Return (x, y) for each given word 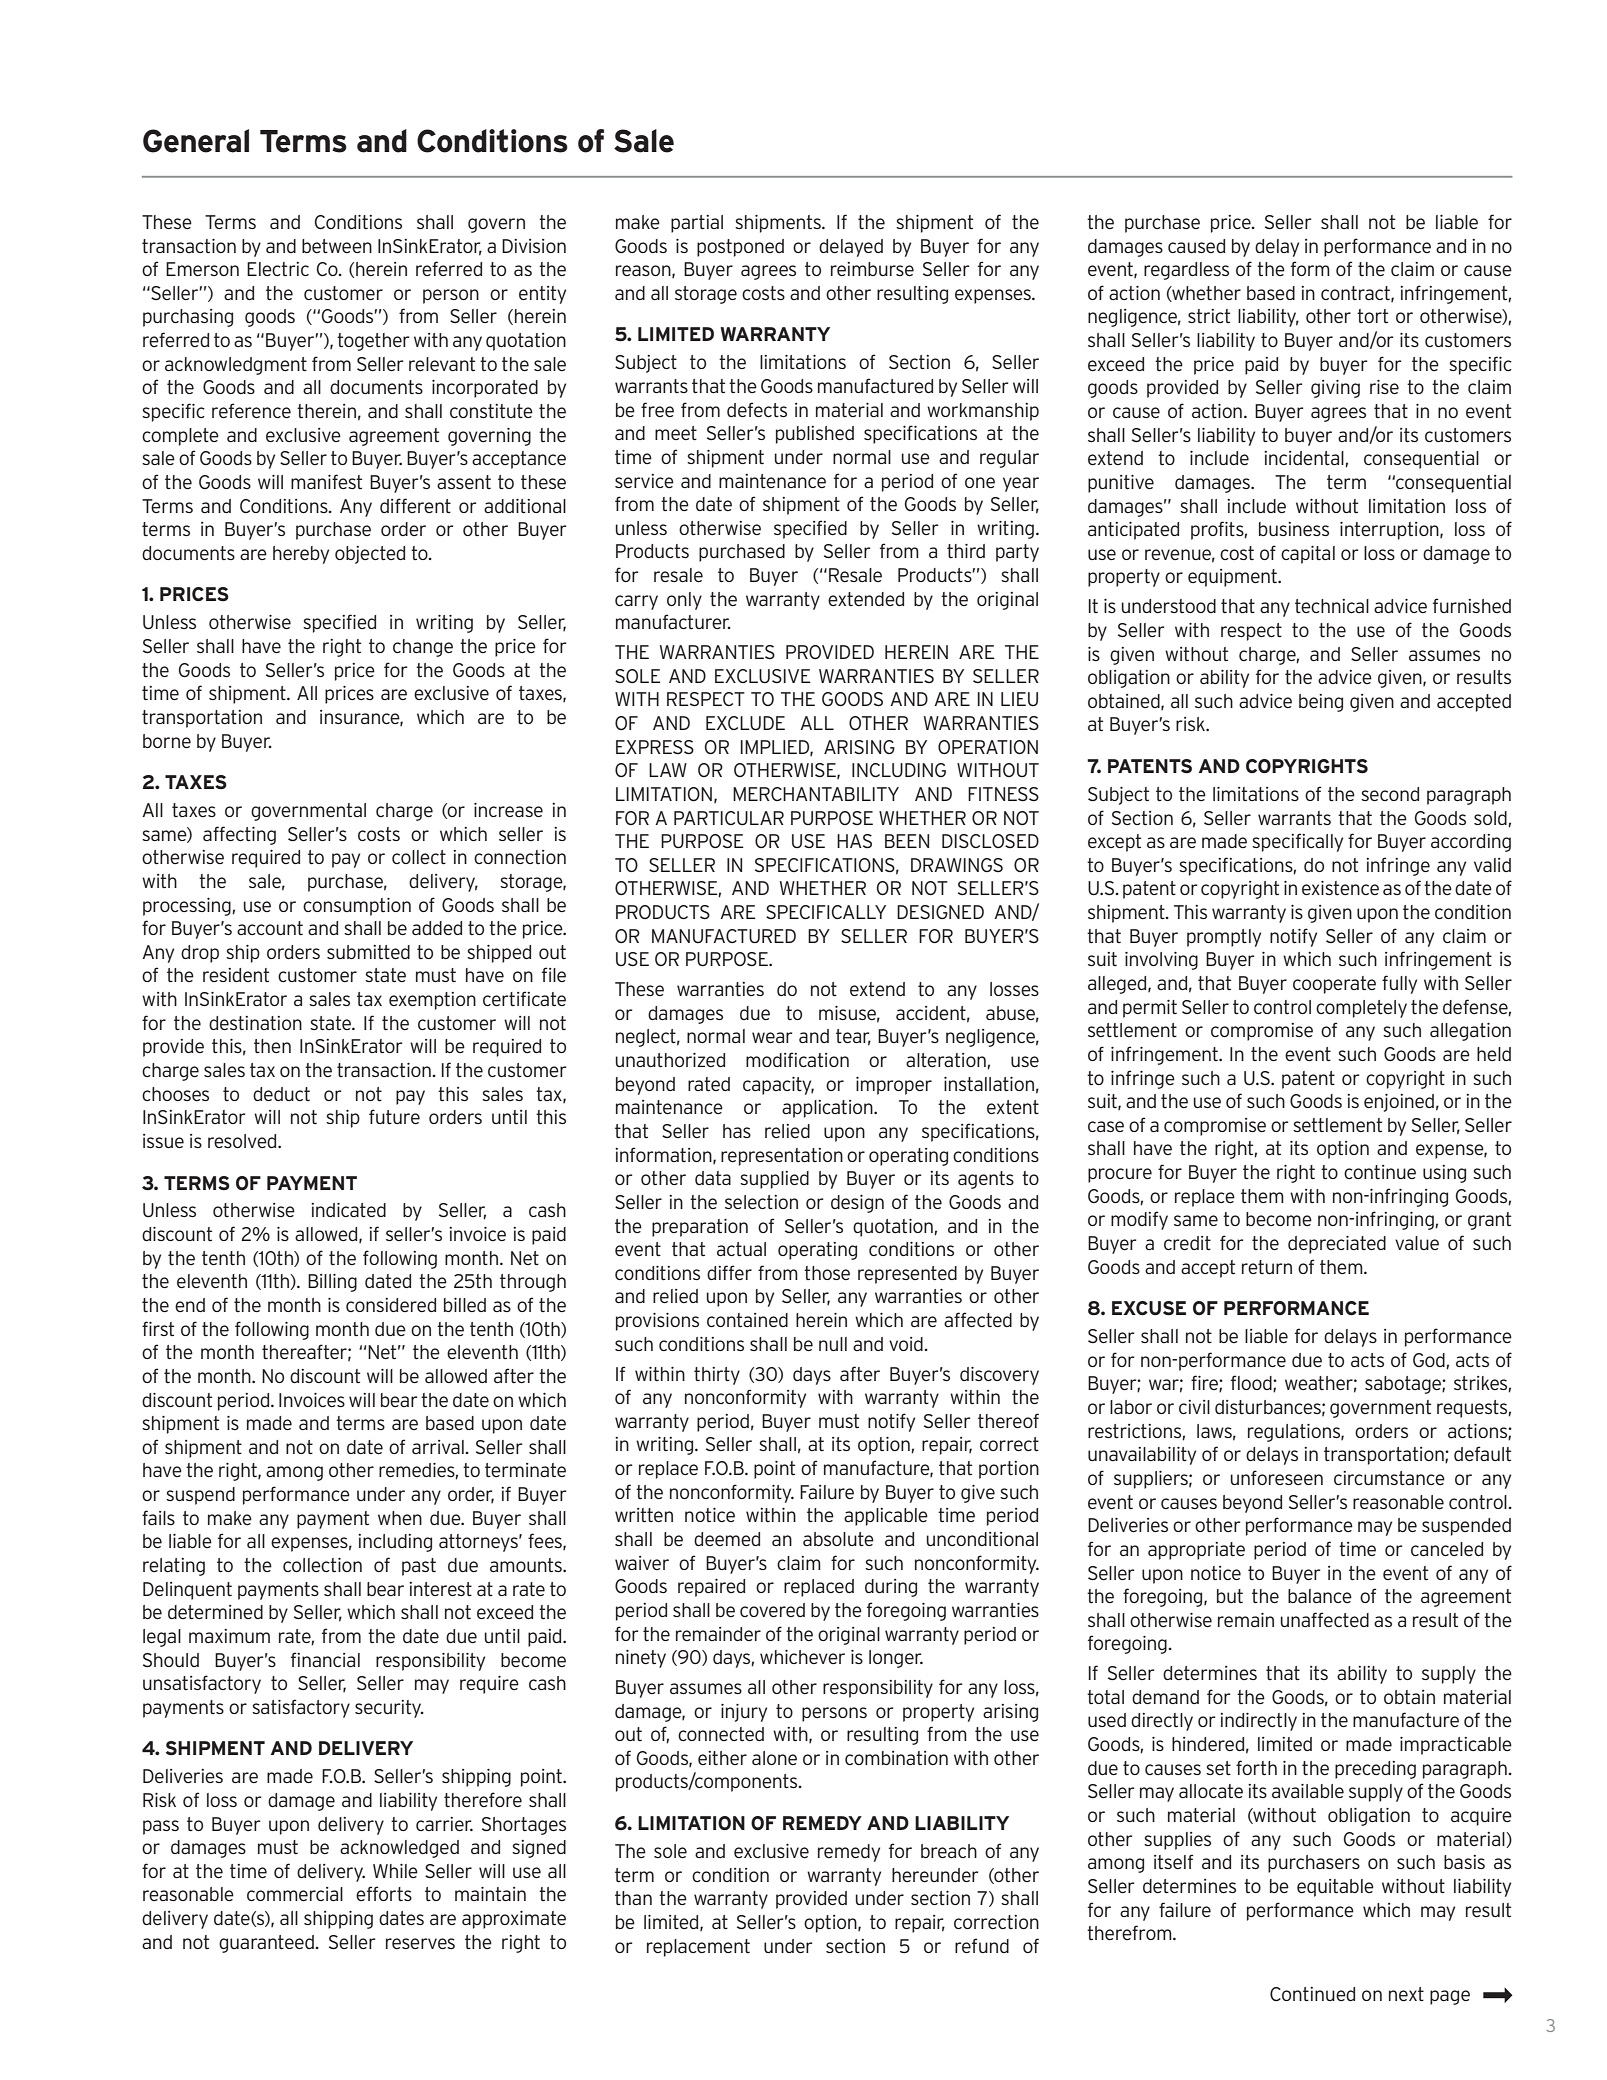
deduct (281, 1094)
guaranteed (267, 1944)
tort (1372, 316)
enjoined (1399, 1103)
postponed (740, 248)
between (337, 246)
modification (797, 1059)
